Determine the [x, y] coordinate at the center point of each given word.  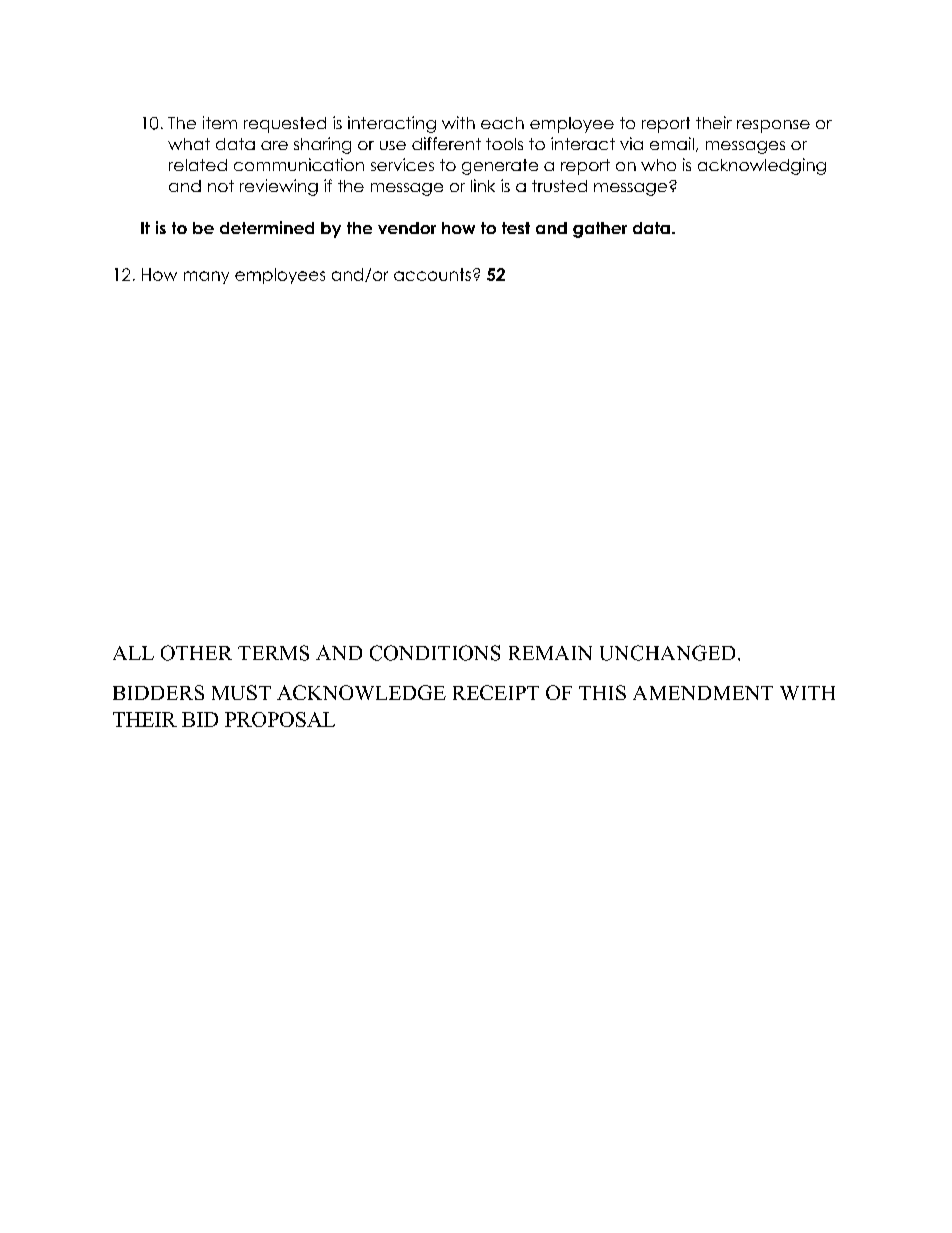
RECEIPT [496, 692]
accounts [432, 274]
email [672, 143]
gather [600, 230]
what [189, 144]
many [206, 277]
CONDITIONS [435, 653]
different [446, 143]
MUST [241, 692]
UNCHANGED [667, 653]
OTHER [196, 653]
